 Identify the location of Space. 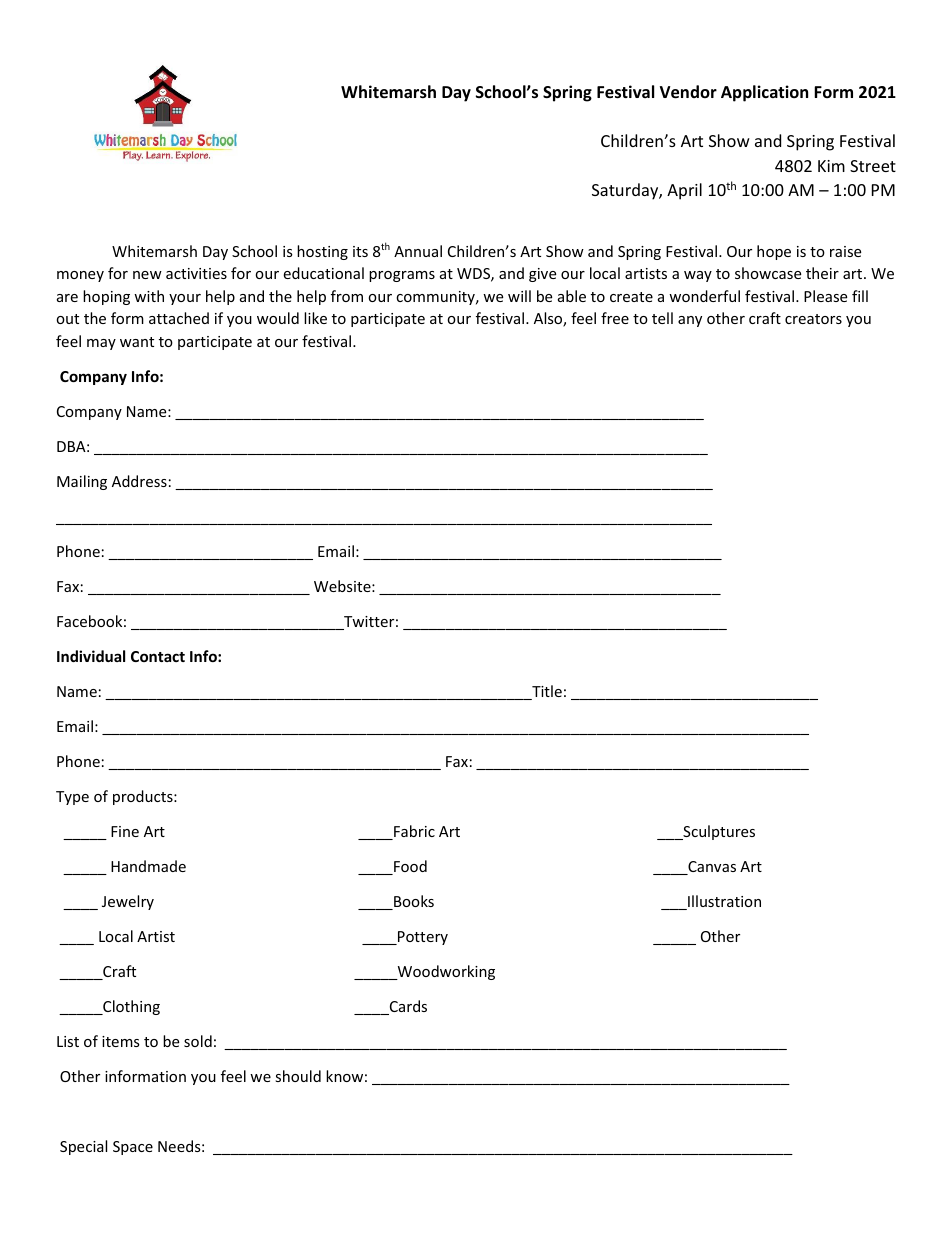
(133, 1148).
